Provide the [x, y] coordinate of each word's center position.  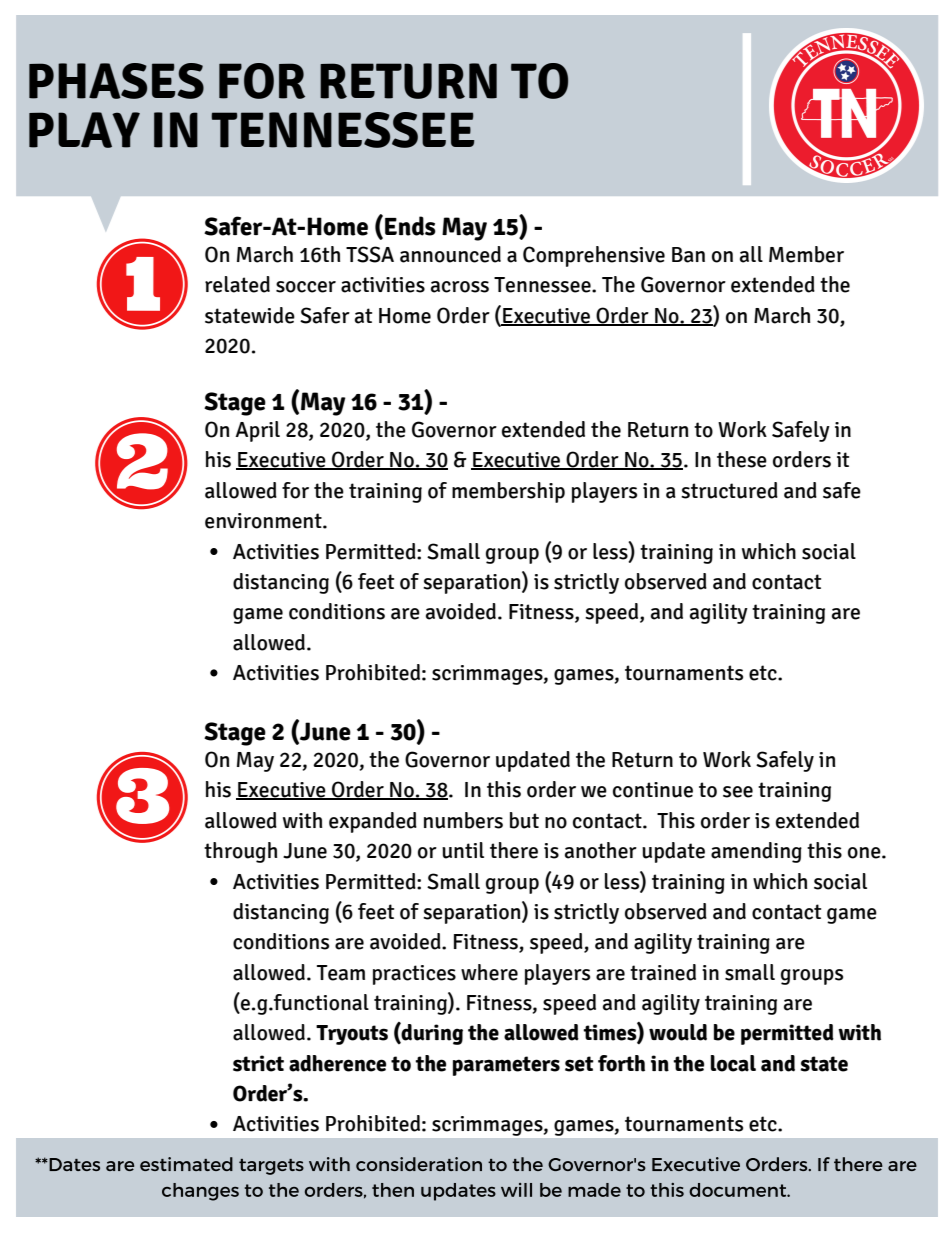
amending [756, 852]
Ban [688, 255]
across [460, 287]
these [742, 459]
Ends [410, 226]
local [733, 1063]
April [257, 431]
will [516, 1190]
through [240, 852]
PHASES [116, 81]
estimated [186, 1164]
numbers [463, 820]
